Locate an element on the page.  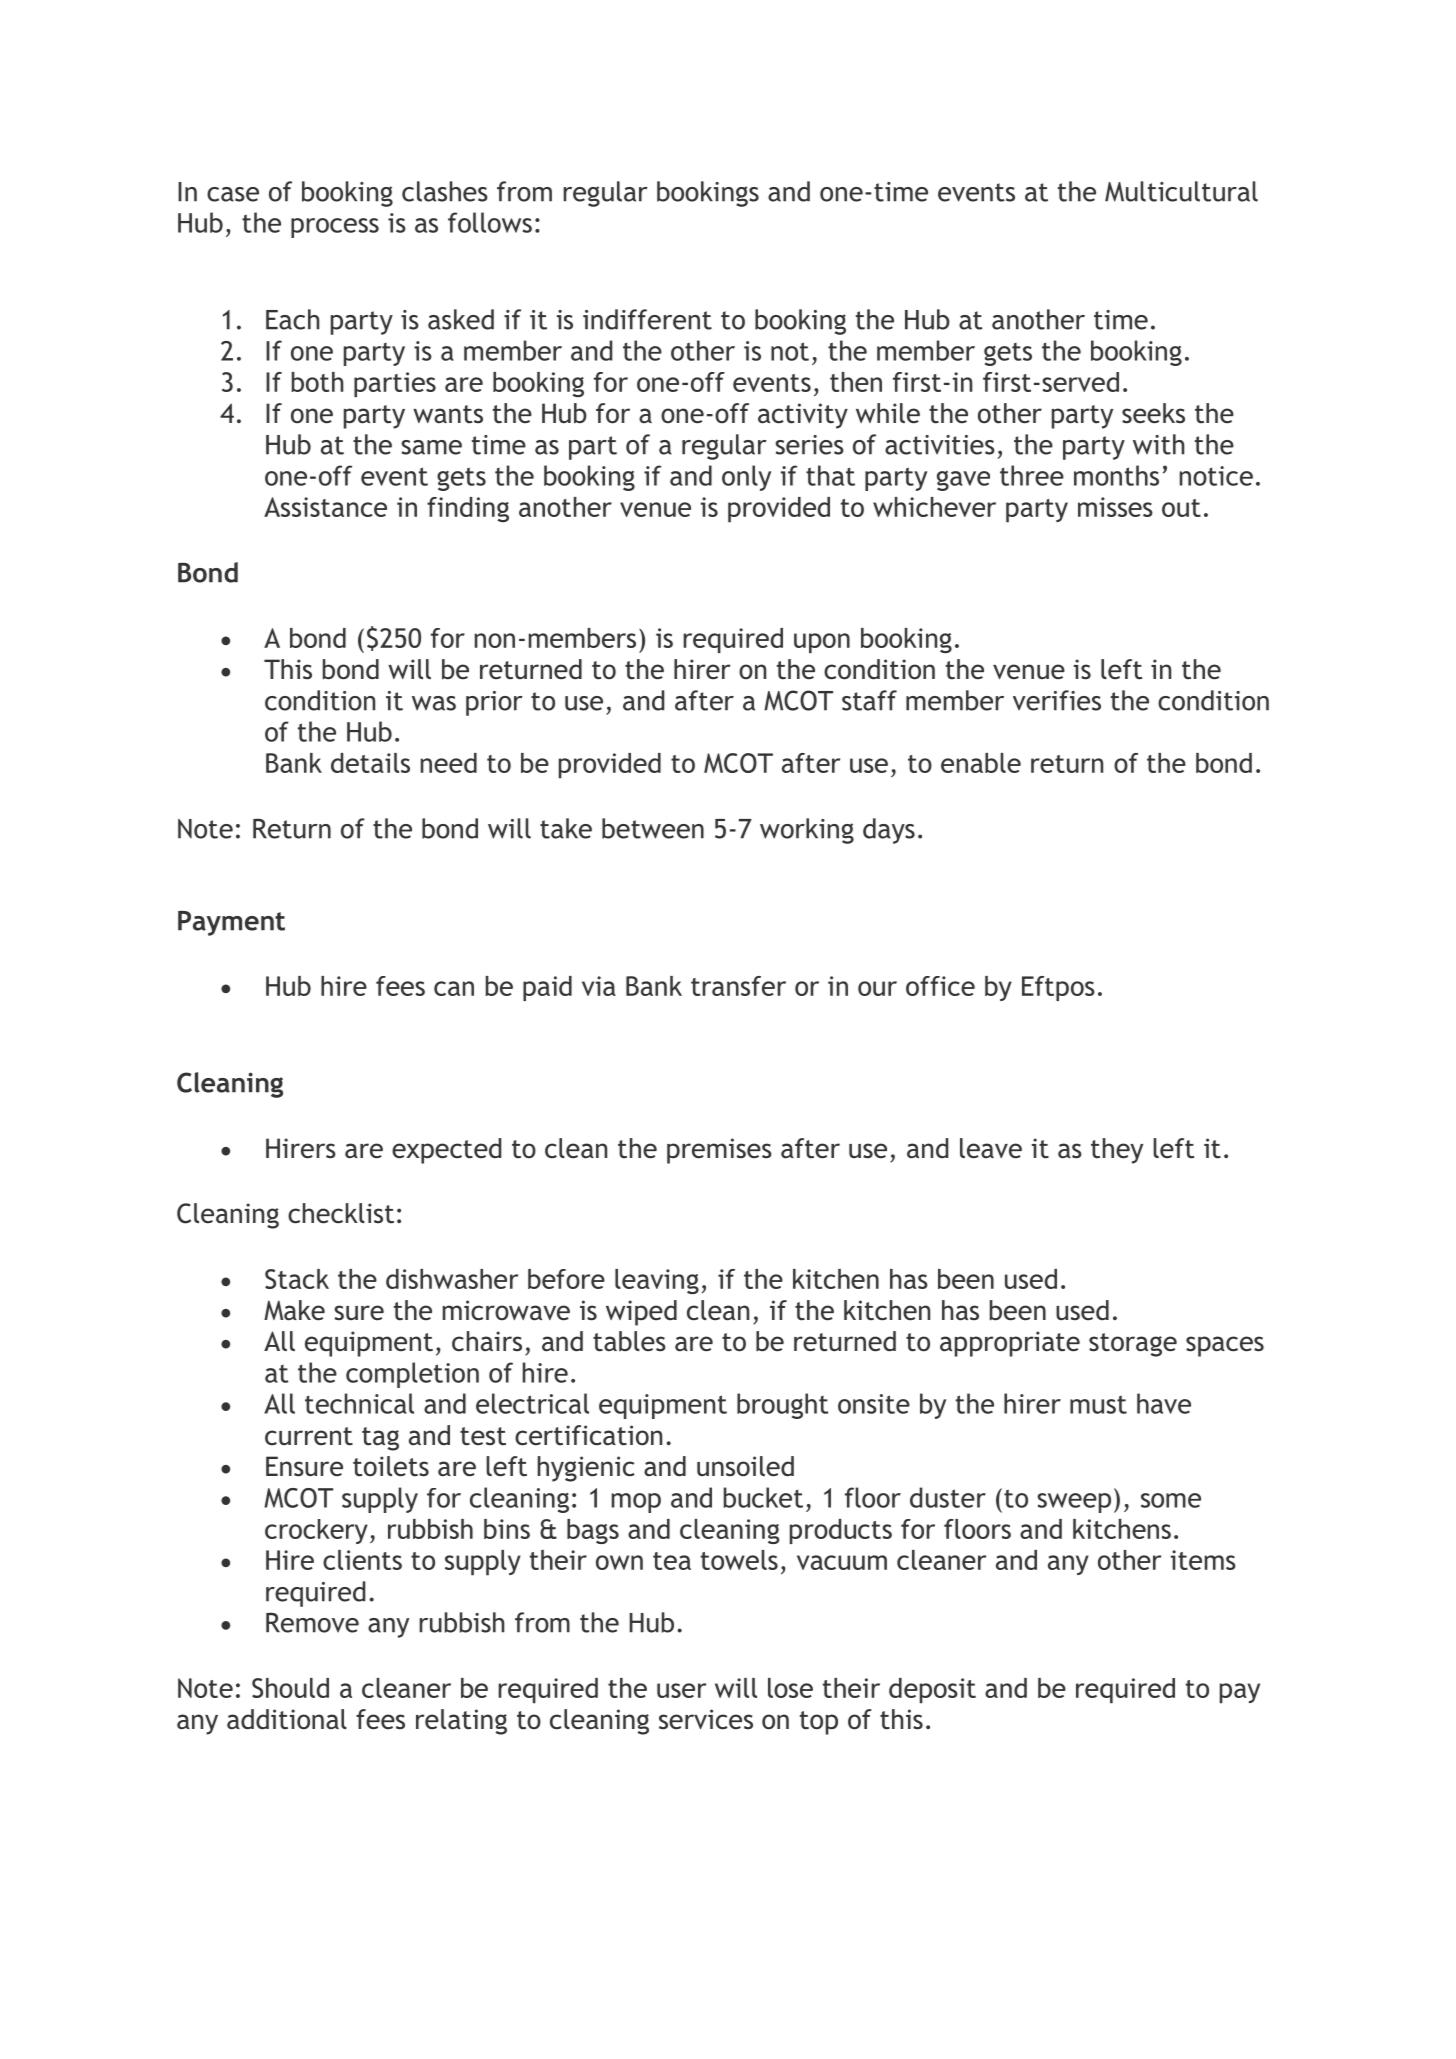
storage is located at coordinates (1133, 1345).
